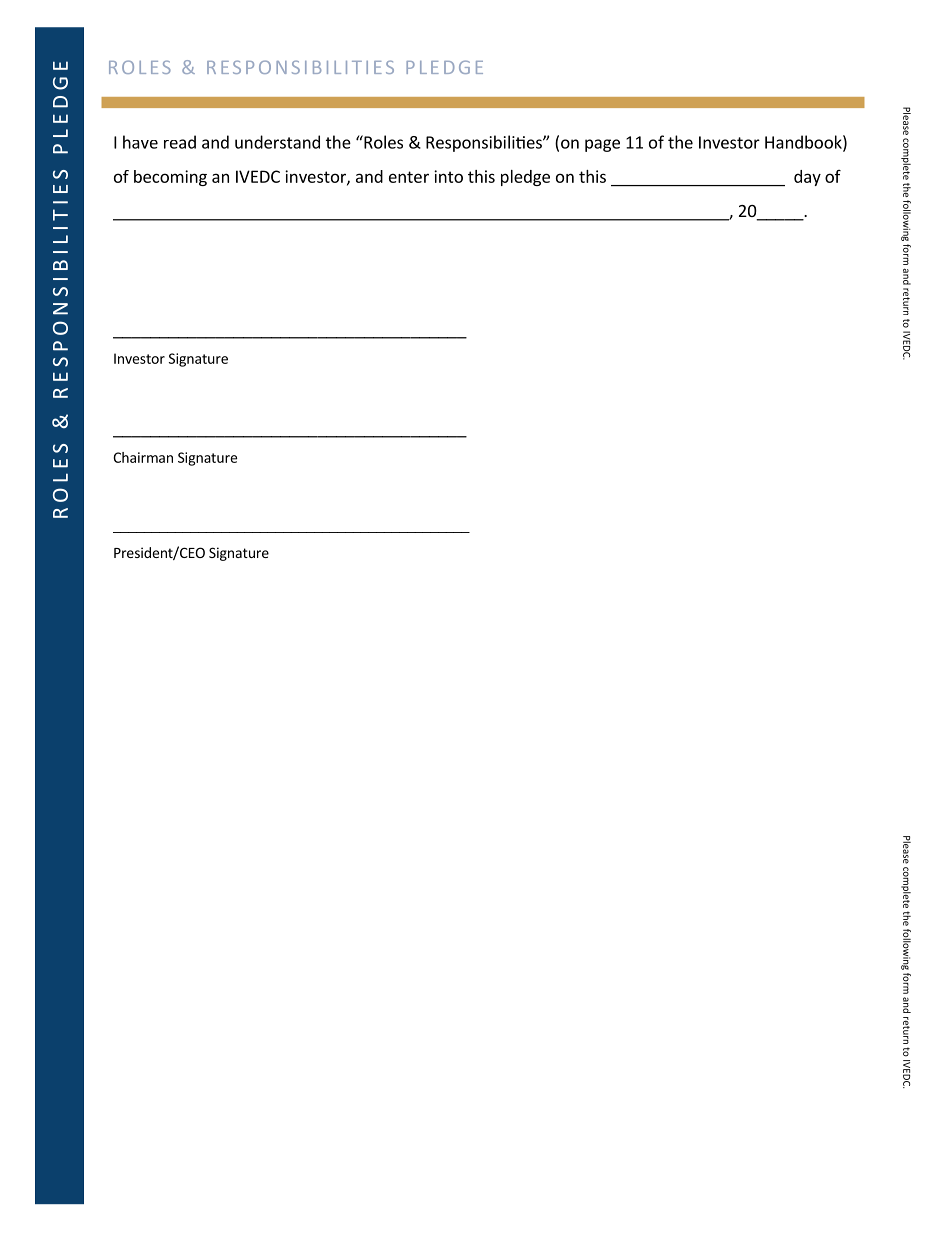 This screenshot has width=952, height=1233. I want to click on becoming, so click(170, 178).
